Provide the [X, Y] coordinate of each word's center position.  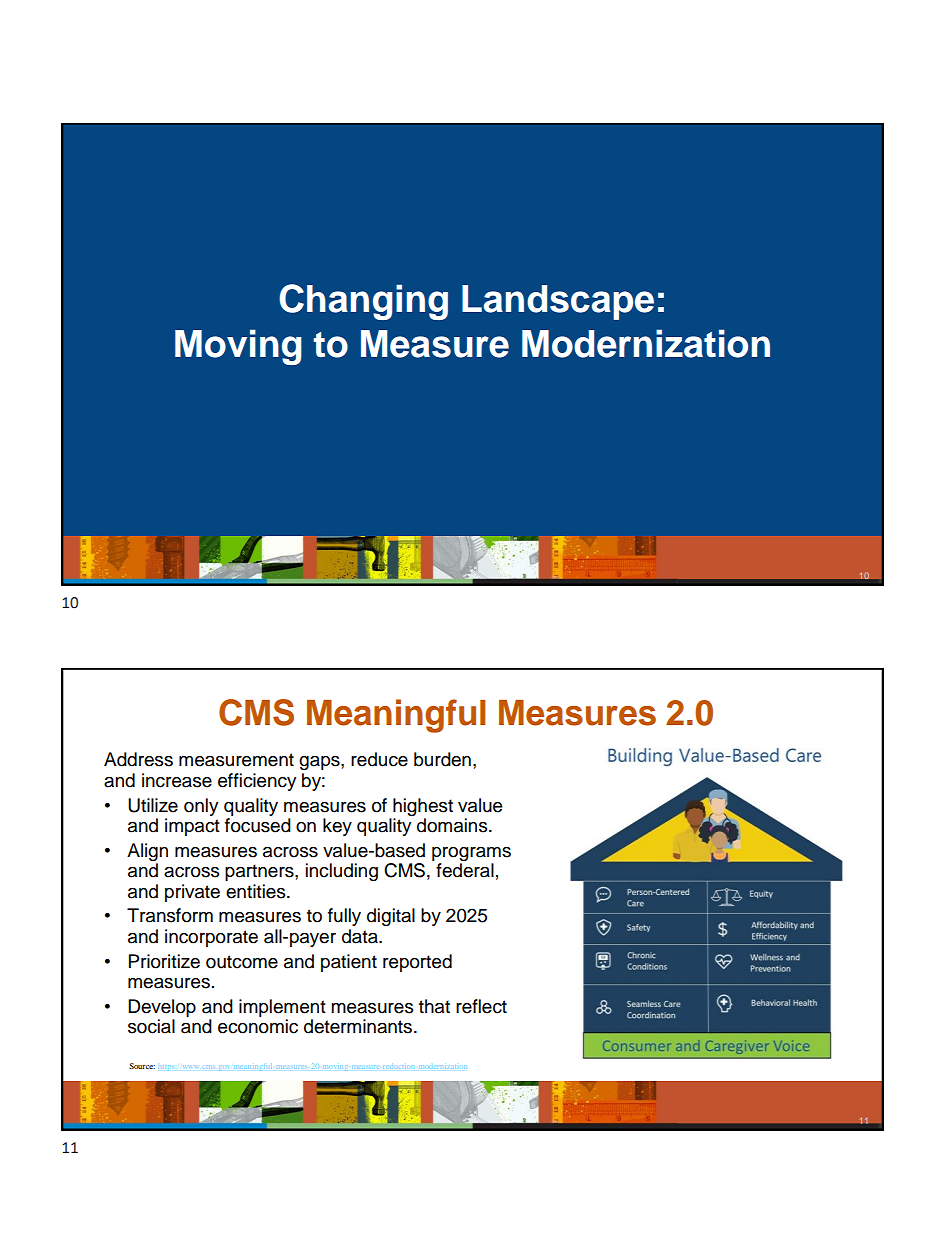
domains [453, 825]
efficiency [257, 782]
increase [177, 780]
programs [471, 854]
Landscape [558, 302]
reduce [379, 759]
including [342, 872]
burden [442, 759]
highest [423, 807]
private [192, 893]
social [151, 1026]
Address [138, 759]
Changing [363, 302]
